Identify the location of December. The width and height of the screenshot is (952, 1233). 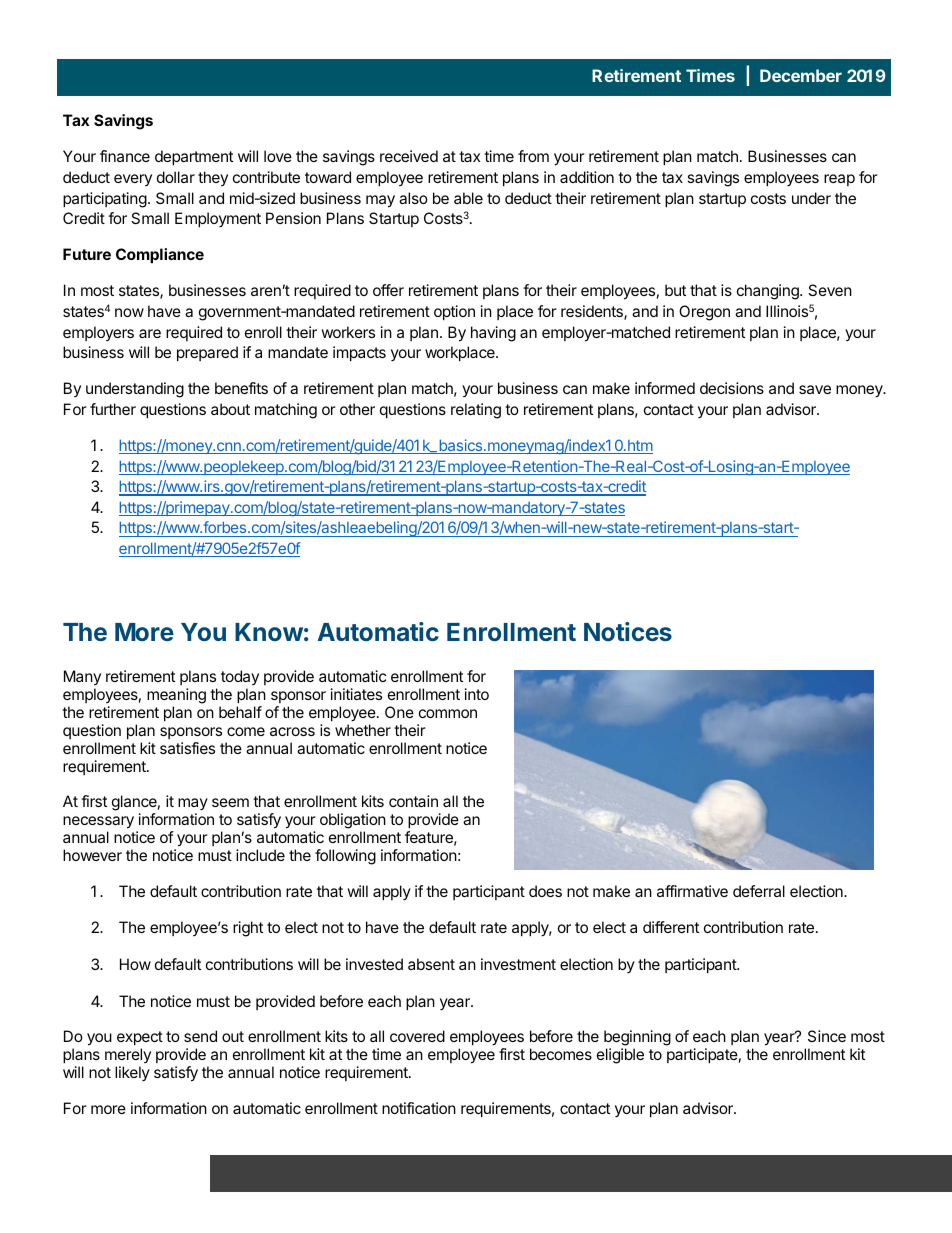
(801, 75).
